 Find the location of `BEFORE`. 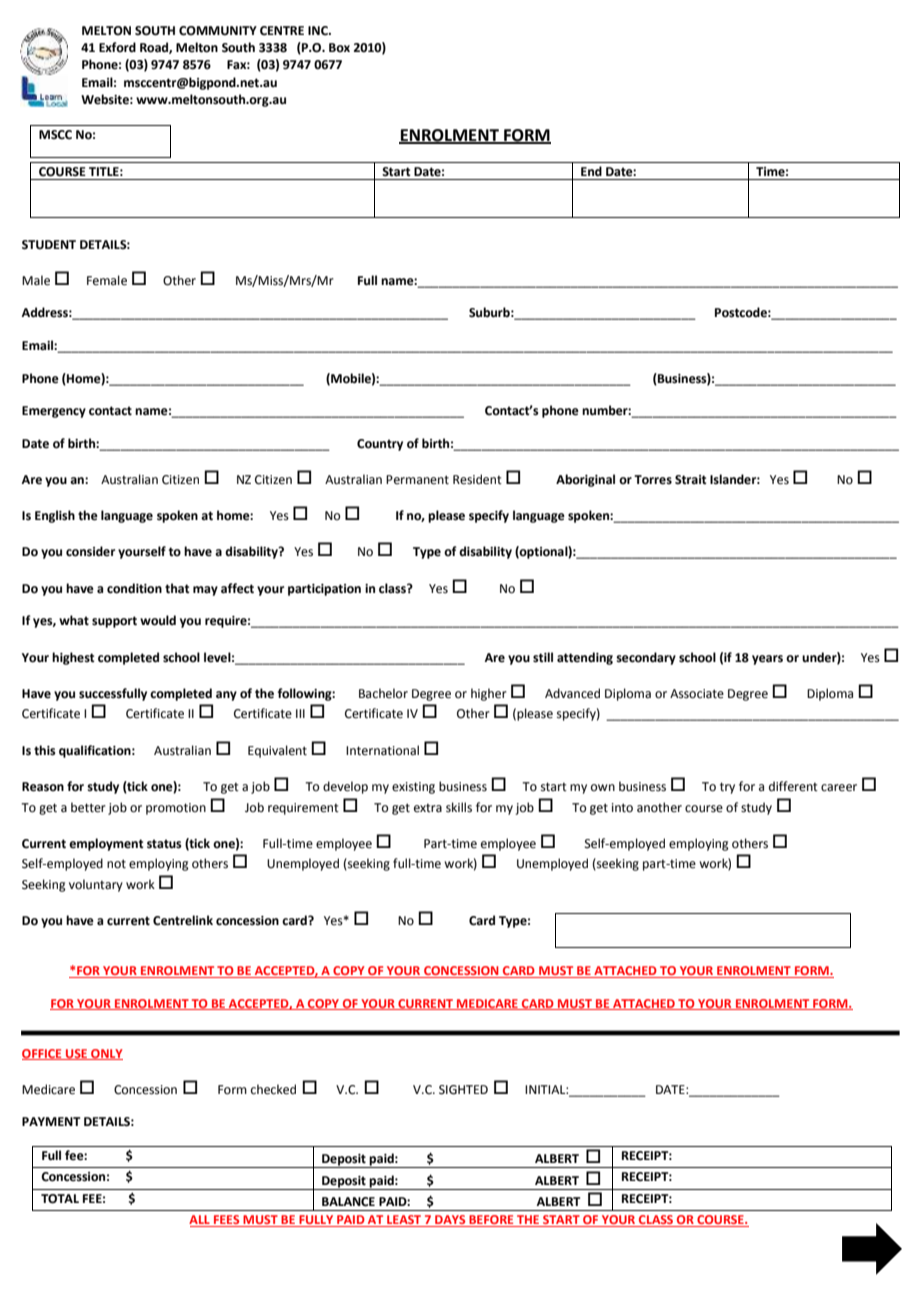

BEFORE is located at coordinates (491, 1221).
